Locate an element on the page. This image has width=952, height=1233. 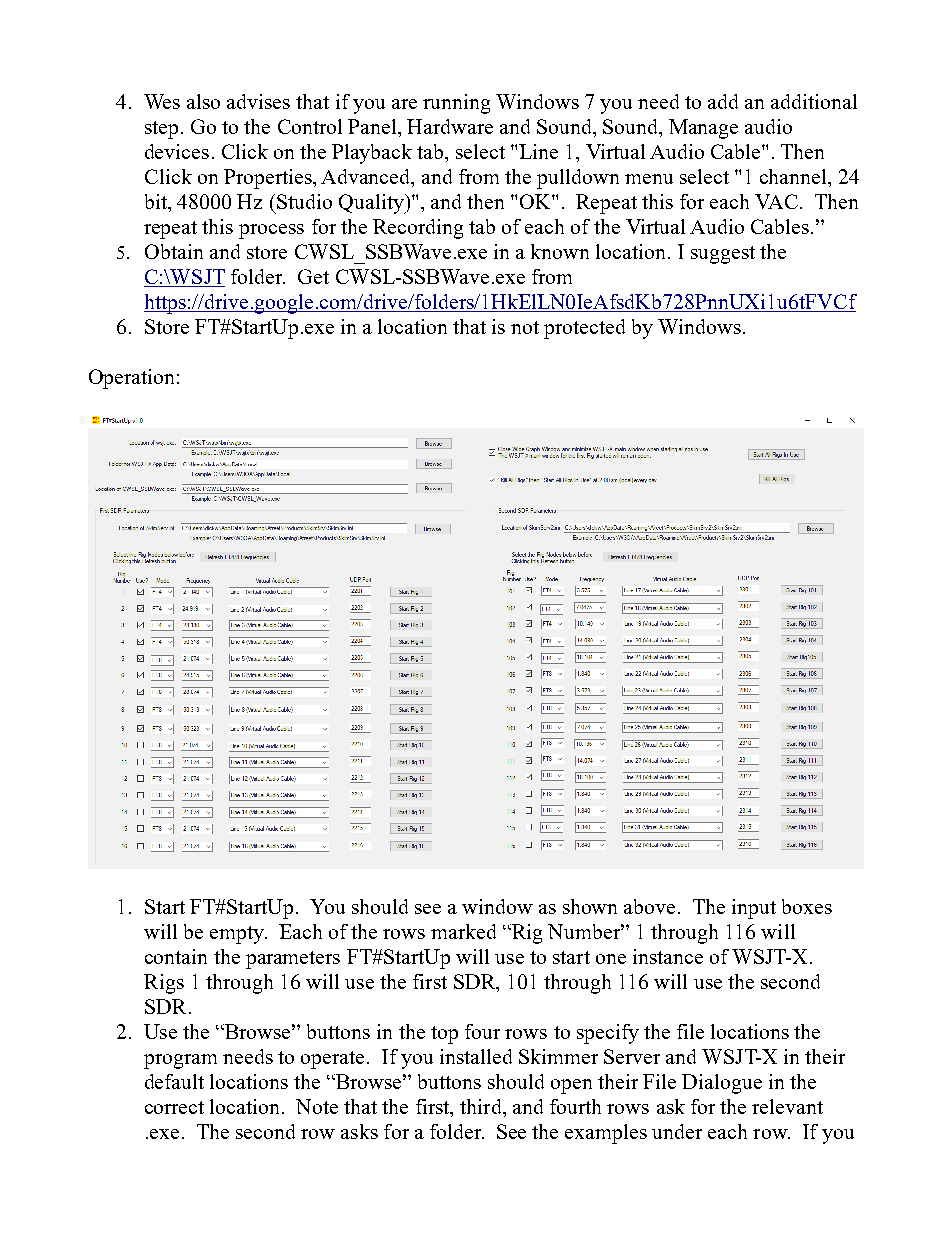
Dialogue is located at coordinates (722, 1084).
